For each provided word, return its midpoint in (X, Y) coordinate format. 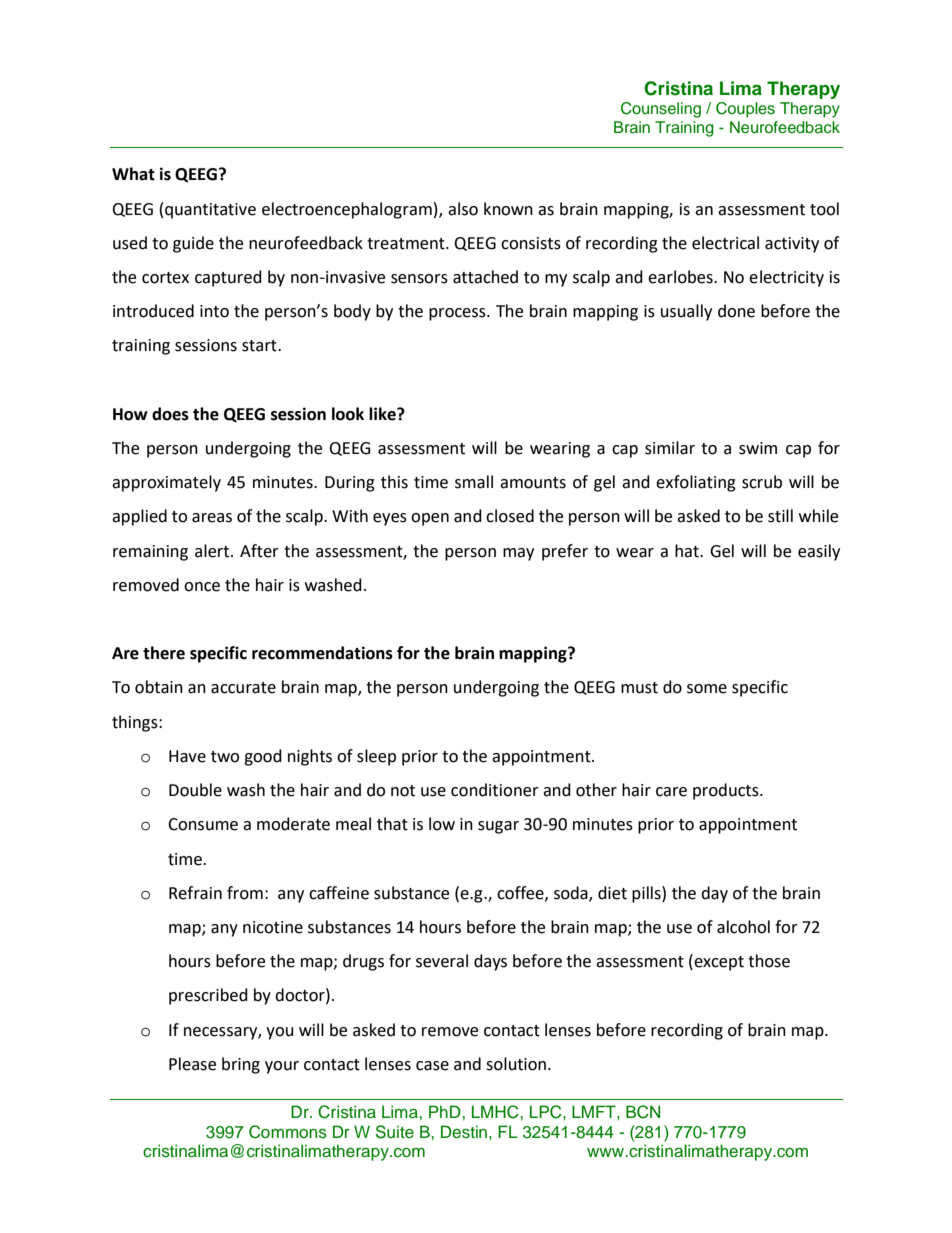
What (133, 174)
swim (758, 448)
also (463, 209)
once (202, 587)
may (518, 554)
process (458, 314)
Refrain (195, 893)
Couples (745, 110)
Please (192, 1064)
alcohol (743, 927)
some (707, 689)
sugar (498, 827)
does (170, 414)
